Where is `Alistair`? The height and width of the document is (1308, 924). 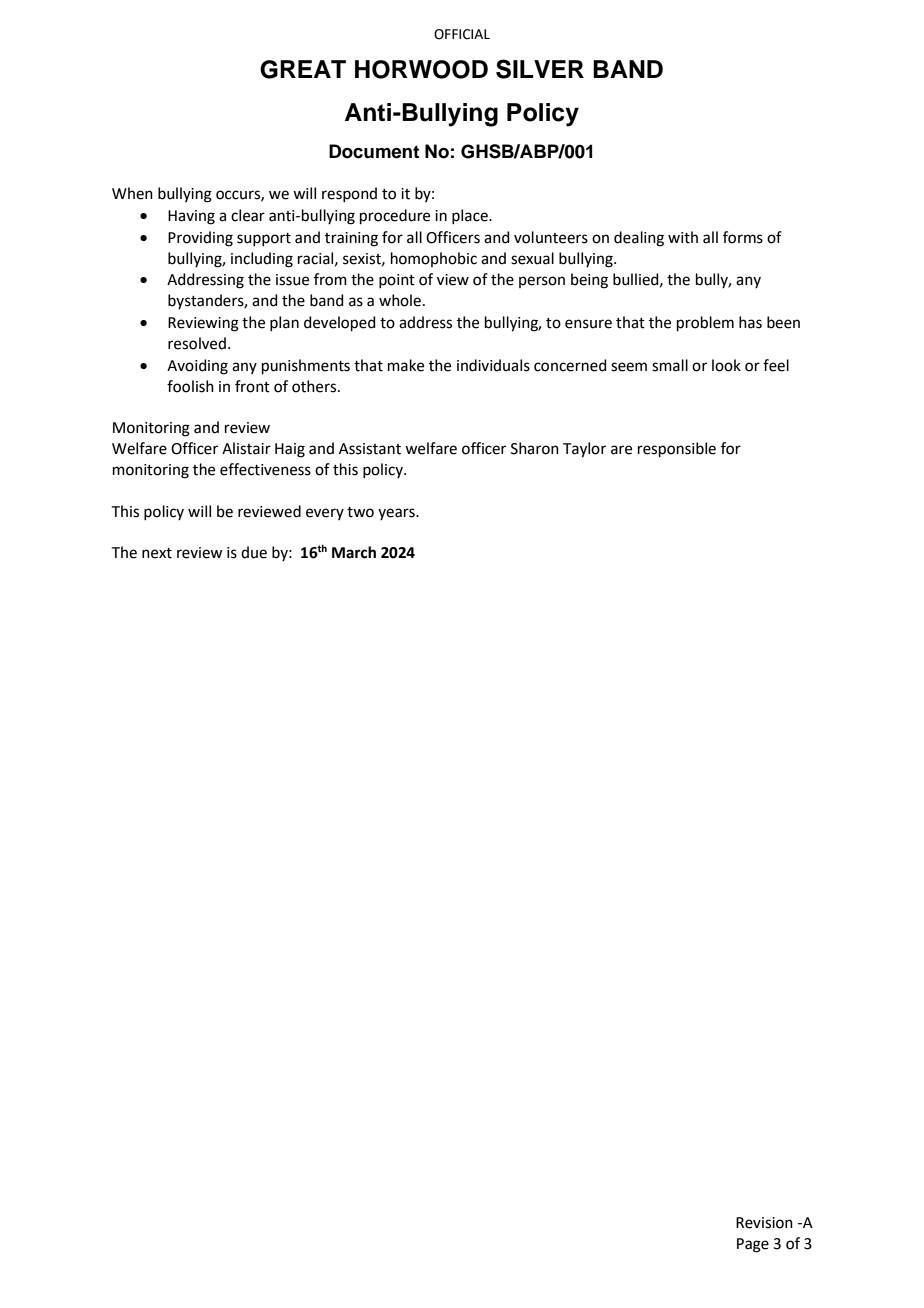
Alistair is located at coordinates (246, 448).
